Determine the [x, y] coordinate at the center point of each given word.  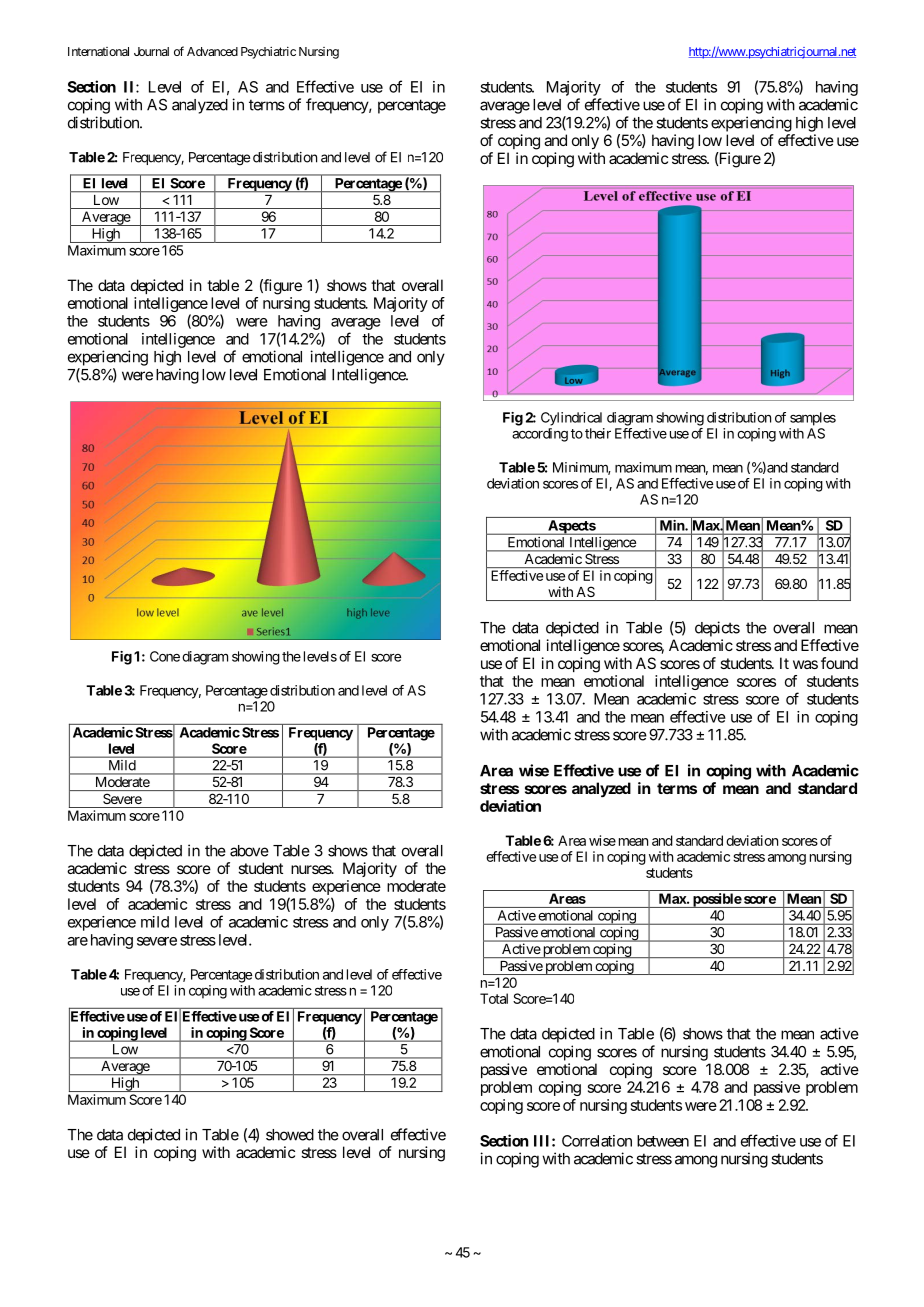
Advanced [212, 51]
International [98, 51]
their [598, 433]
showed [290, 1135]
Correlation [597, 1141]
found [839, 663]
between [663, 1141]
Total [494, 998]
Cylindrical [571, 419]
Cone [165, 656]
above [249, 851]
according [540, 435]
